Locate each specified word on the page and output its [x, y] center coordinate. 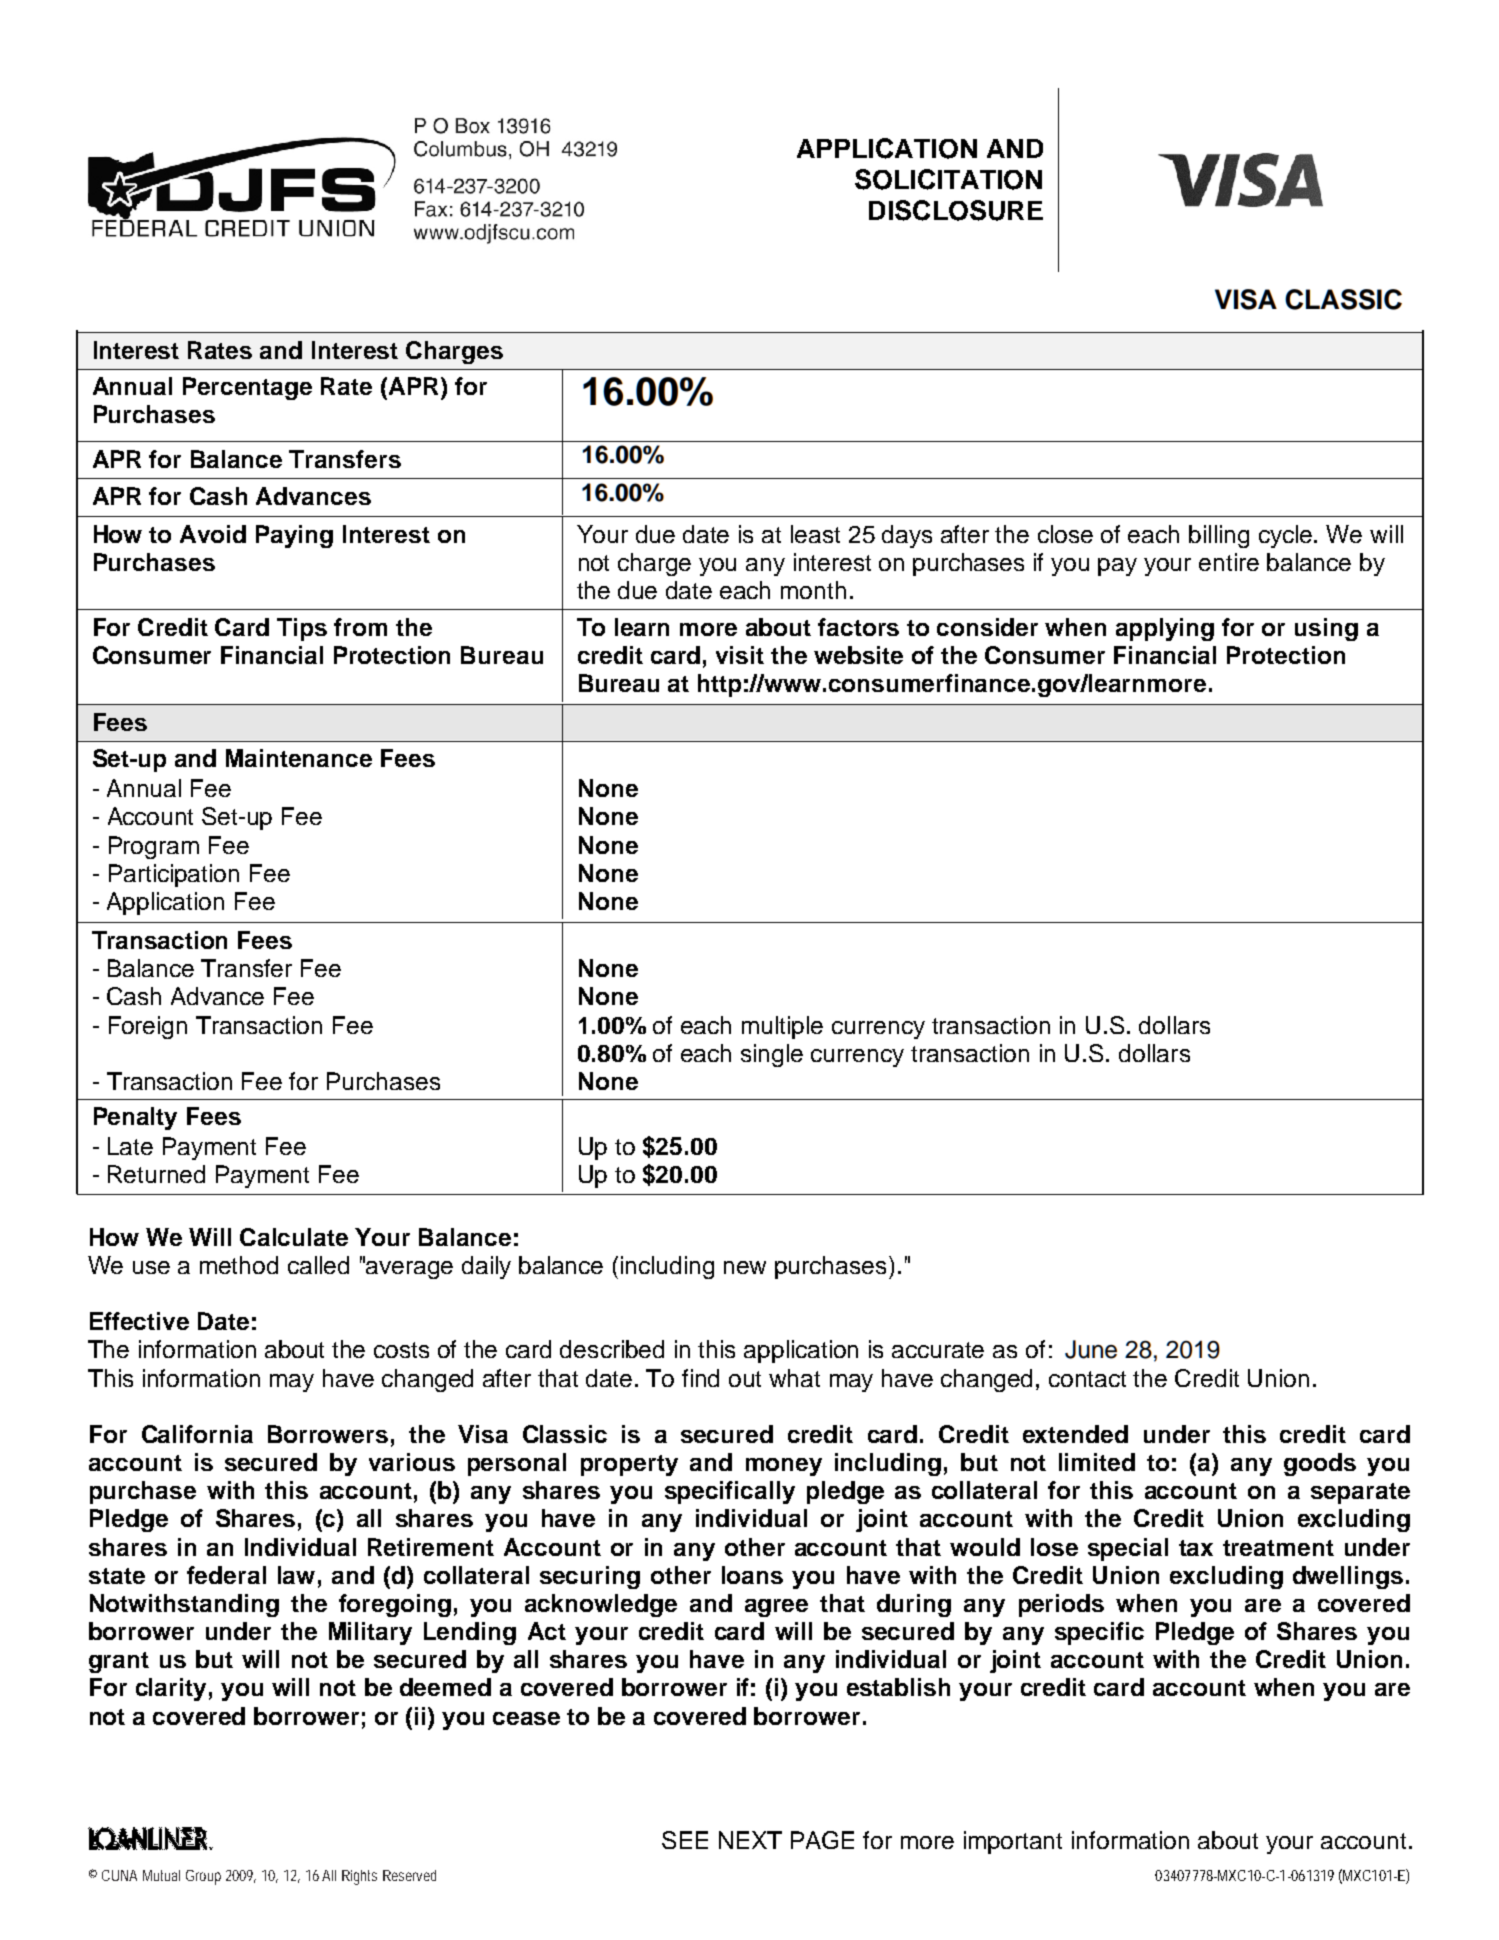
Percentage [247, 388]
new [745, 1267]
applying [1165, 629]
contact [1087, 1379]
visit [740, 655]
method [239, 1265]
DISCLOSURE [956, 210]
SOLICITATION [948, 179]
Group [203, 1877]
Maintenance [299, 758]
